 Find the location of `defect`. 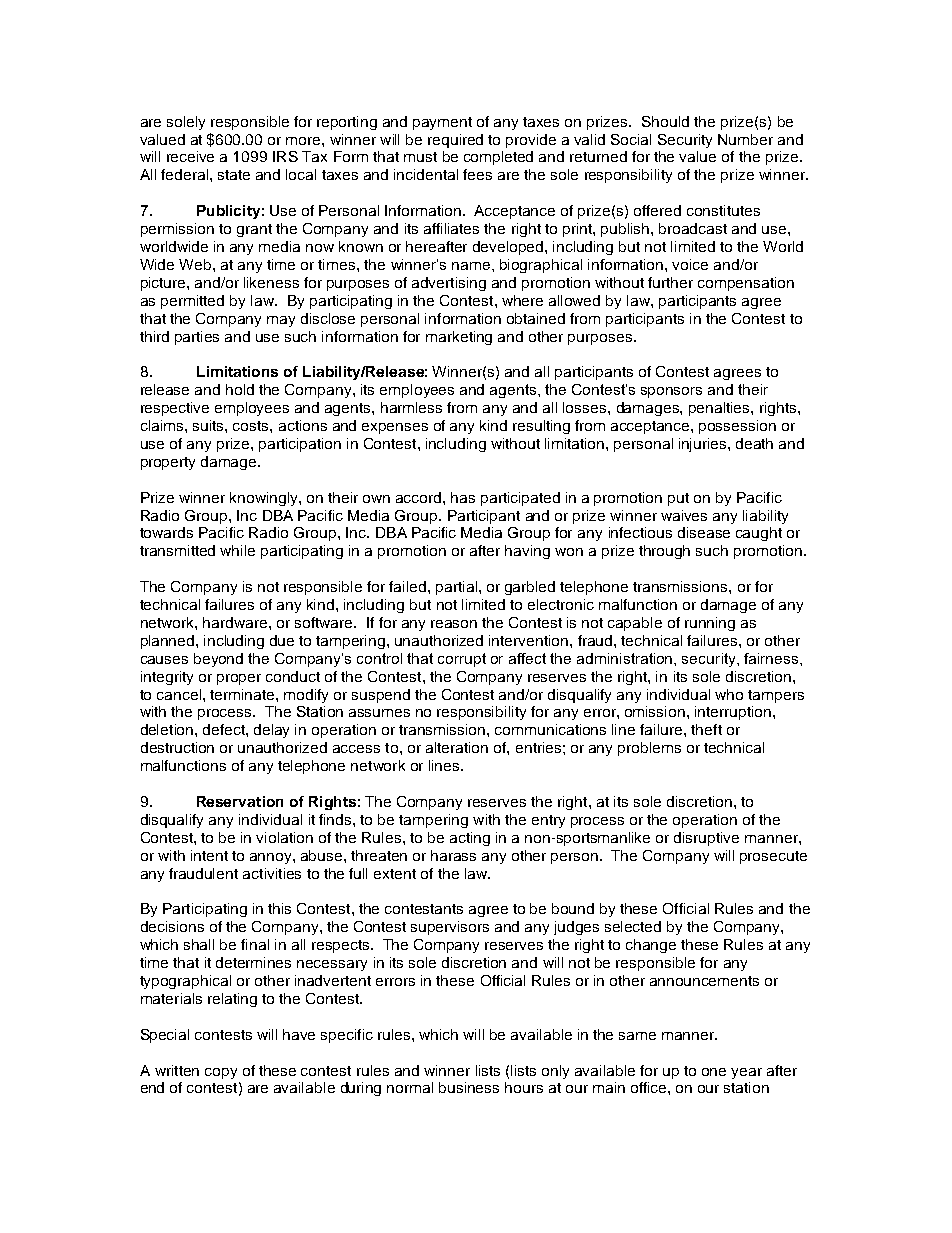

defect is located at coordinates (225, 729).
